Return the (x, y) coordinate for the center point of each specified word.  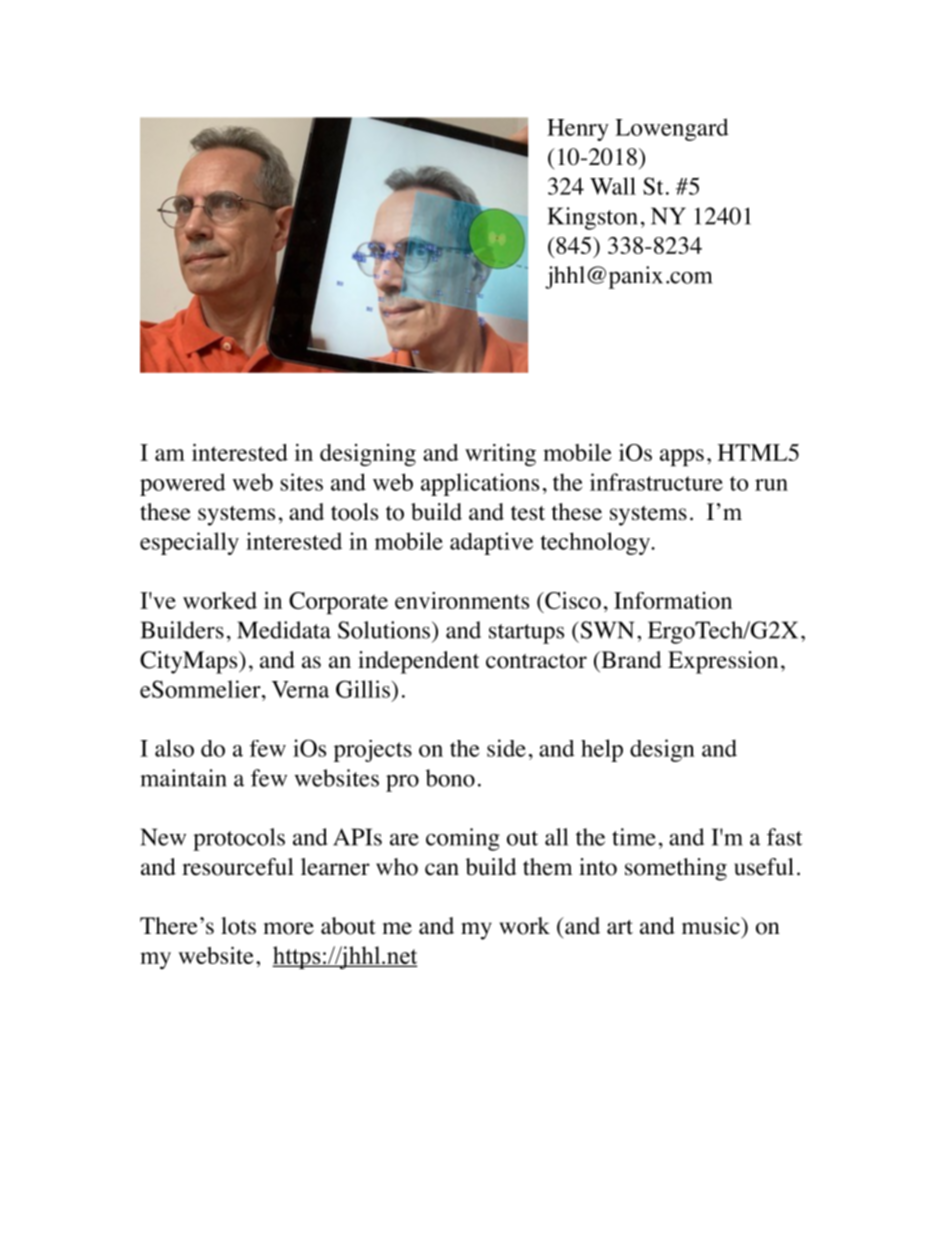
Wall (613, 186)
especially (189, 543)
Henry (578, 130)
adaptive (491, 543)
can (442, 869)
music (712, 926)
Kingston (593, 218)
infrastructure (656, 482)
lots (238, 926)
